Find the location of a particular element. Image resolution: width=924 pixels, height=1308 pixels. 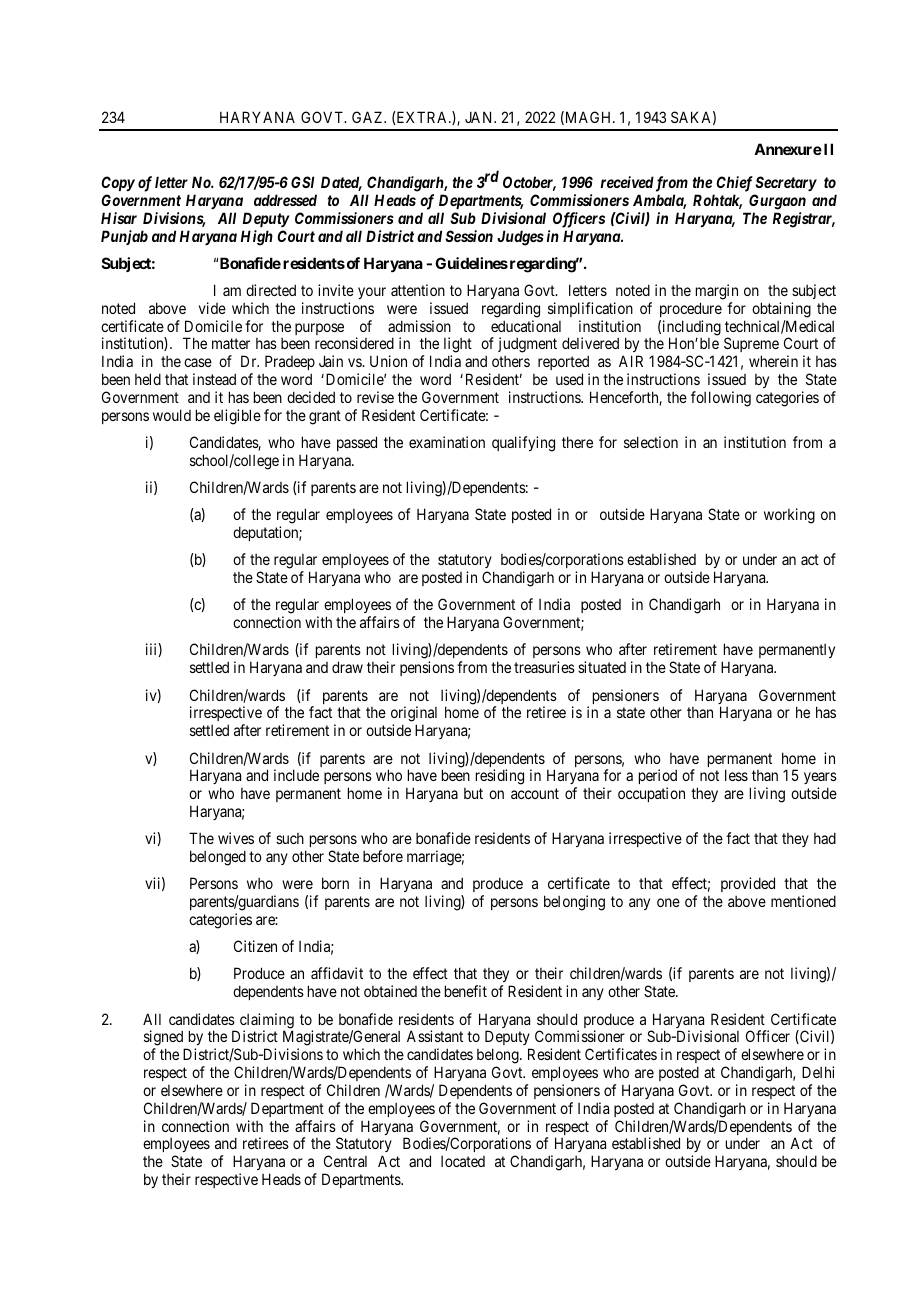

mentioned is located at coordinates (803, 901).
